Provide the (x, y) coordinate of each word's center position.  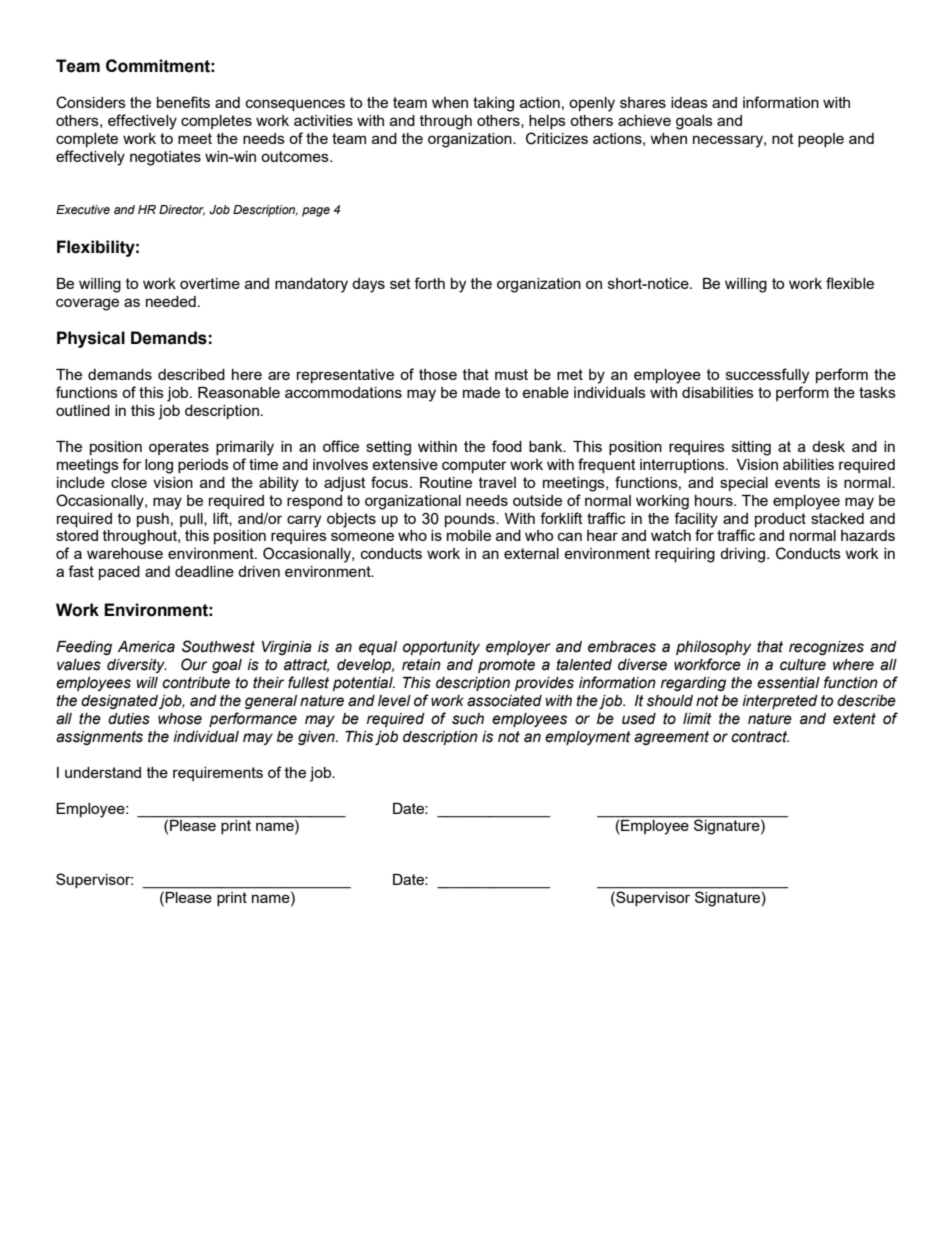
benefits (183, 102)
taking (493, 104)
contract (760, 737)
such (468, 719)
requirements (218, 774)
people (821, 140)
